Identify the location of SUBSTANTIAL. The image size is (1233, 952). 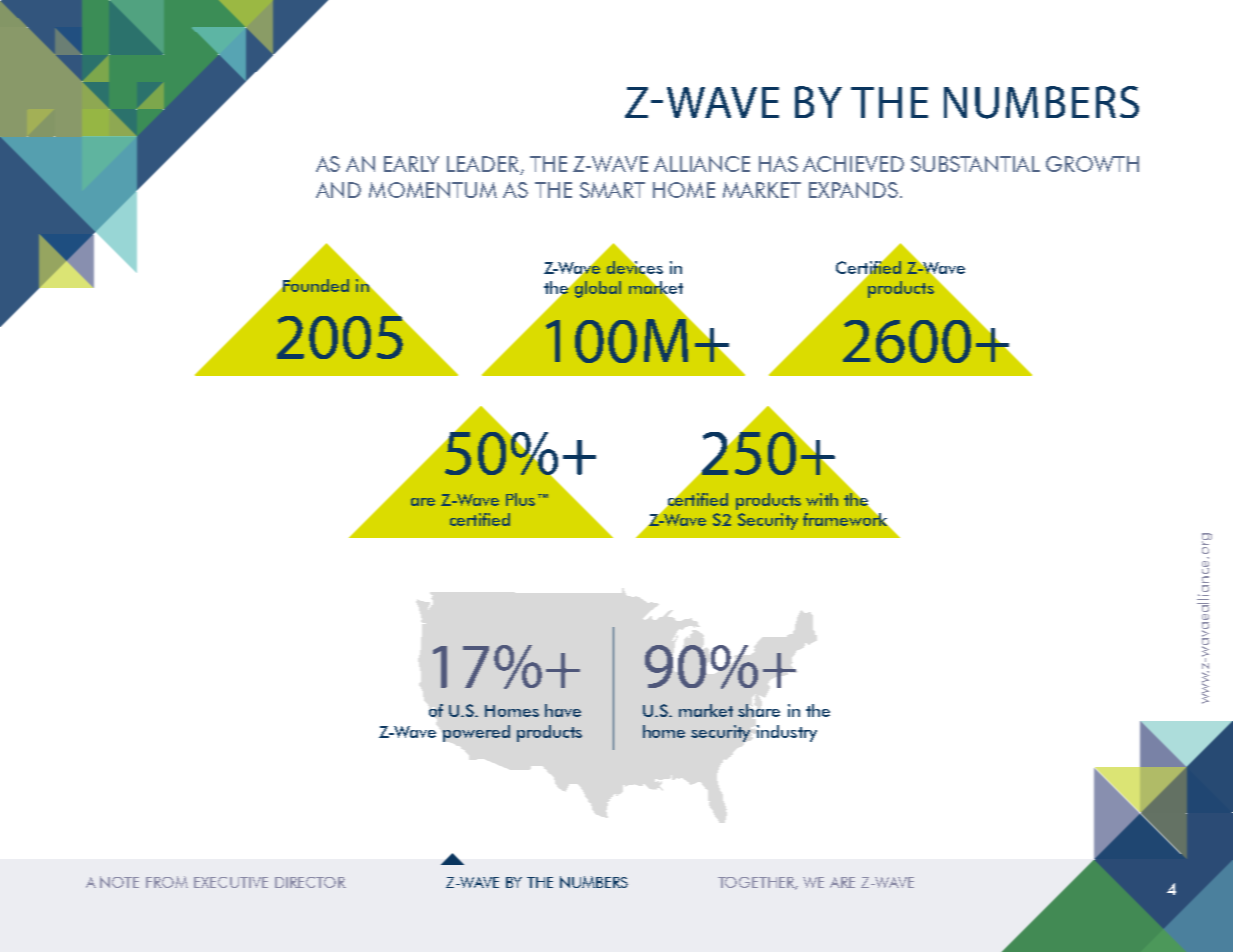
(975, 164).
